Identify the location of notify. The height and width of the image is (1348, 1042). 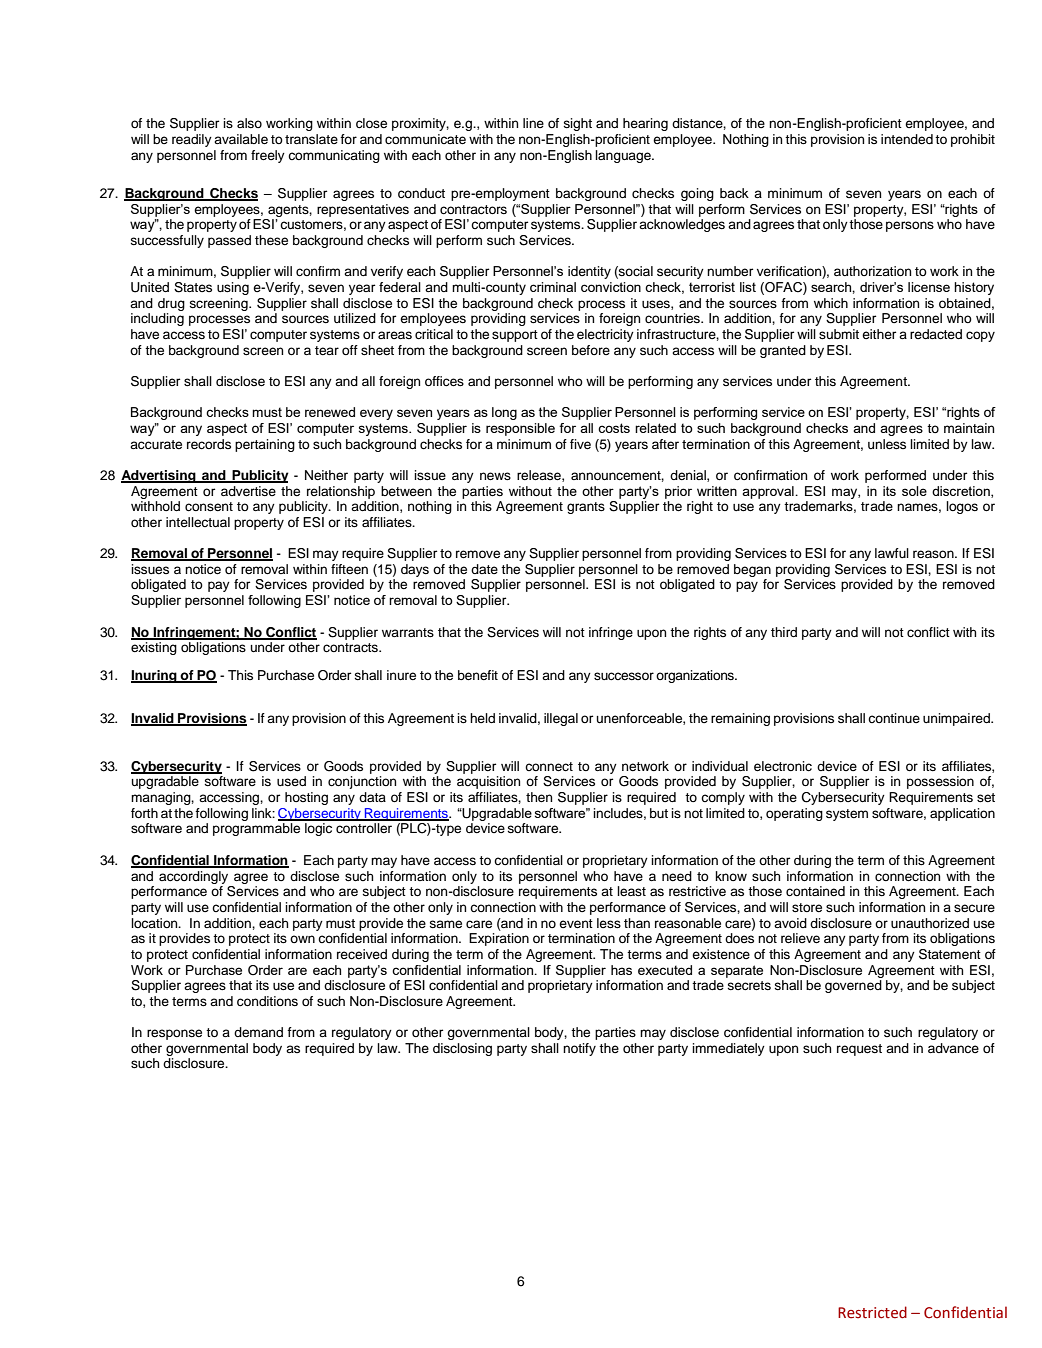
(579, 1049).
